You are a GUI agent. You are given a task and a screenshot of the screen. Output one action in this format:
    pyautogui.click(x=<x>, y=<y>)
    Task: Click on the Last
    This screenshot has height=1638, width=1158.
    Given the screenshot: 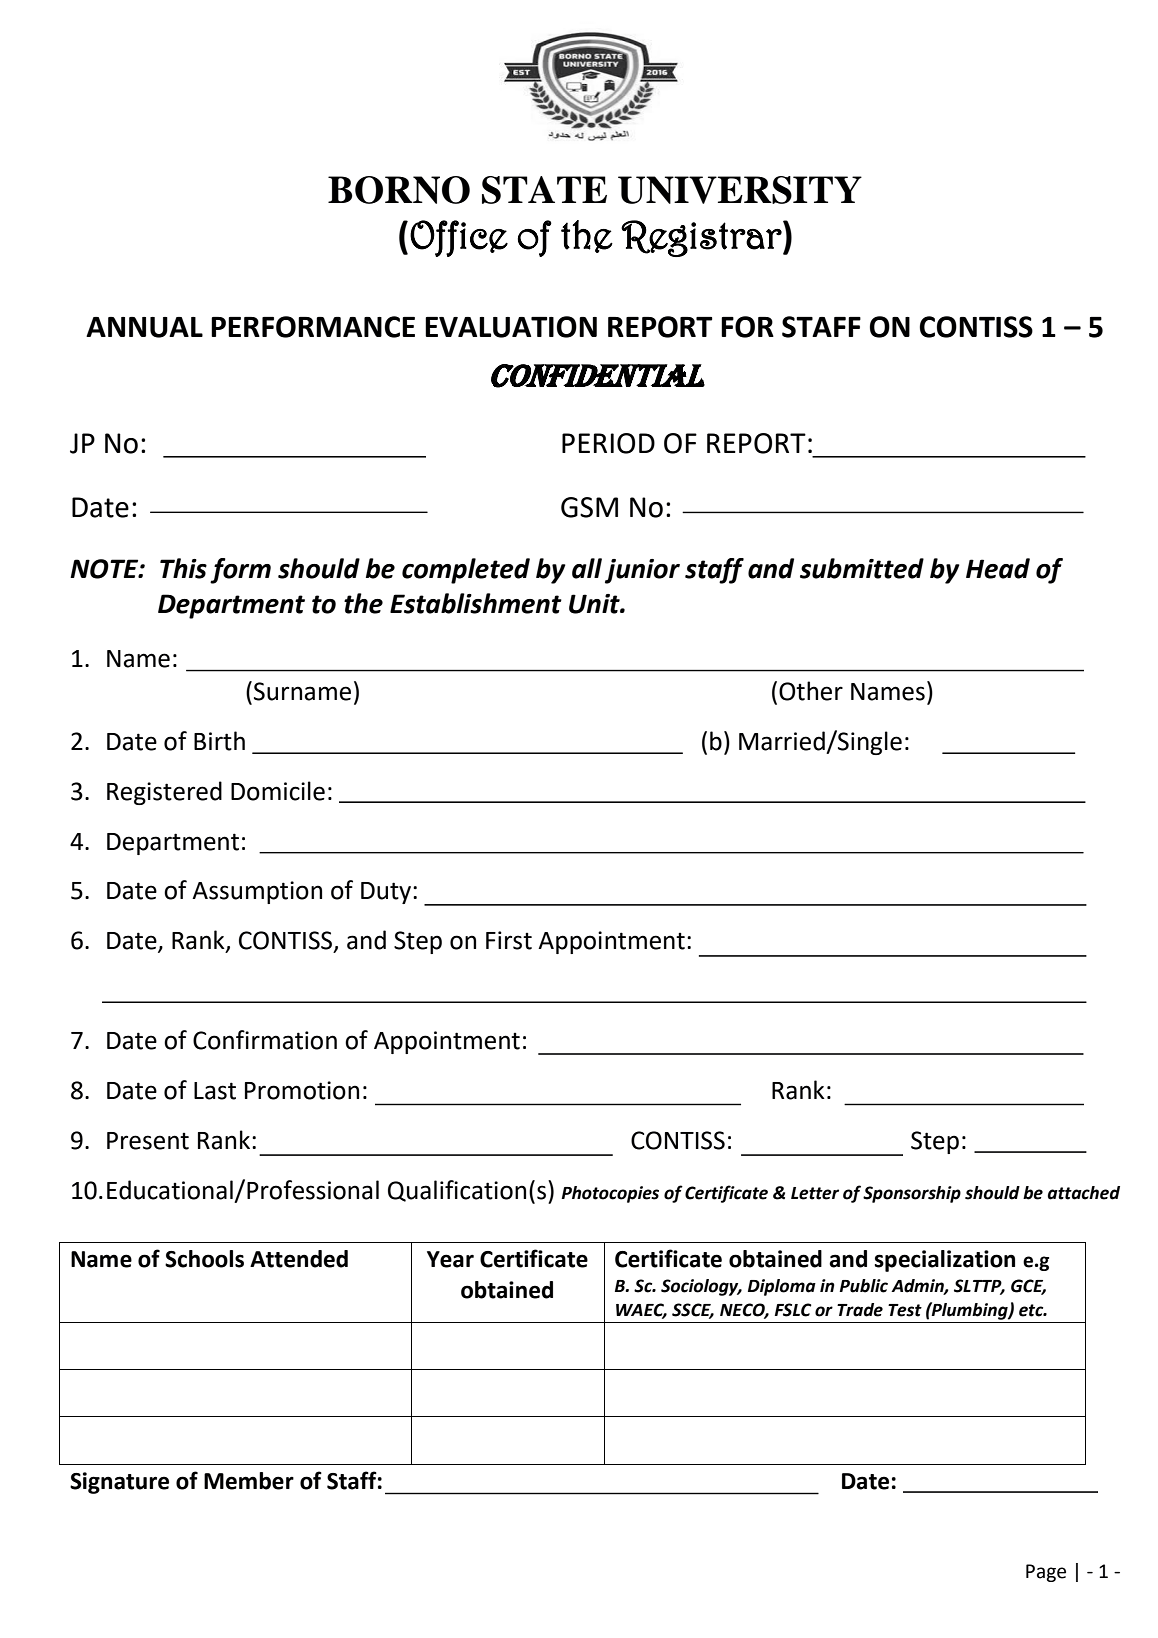 What is the action you would take?
    pyautogui.click(x=215, y=1091)
